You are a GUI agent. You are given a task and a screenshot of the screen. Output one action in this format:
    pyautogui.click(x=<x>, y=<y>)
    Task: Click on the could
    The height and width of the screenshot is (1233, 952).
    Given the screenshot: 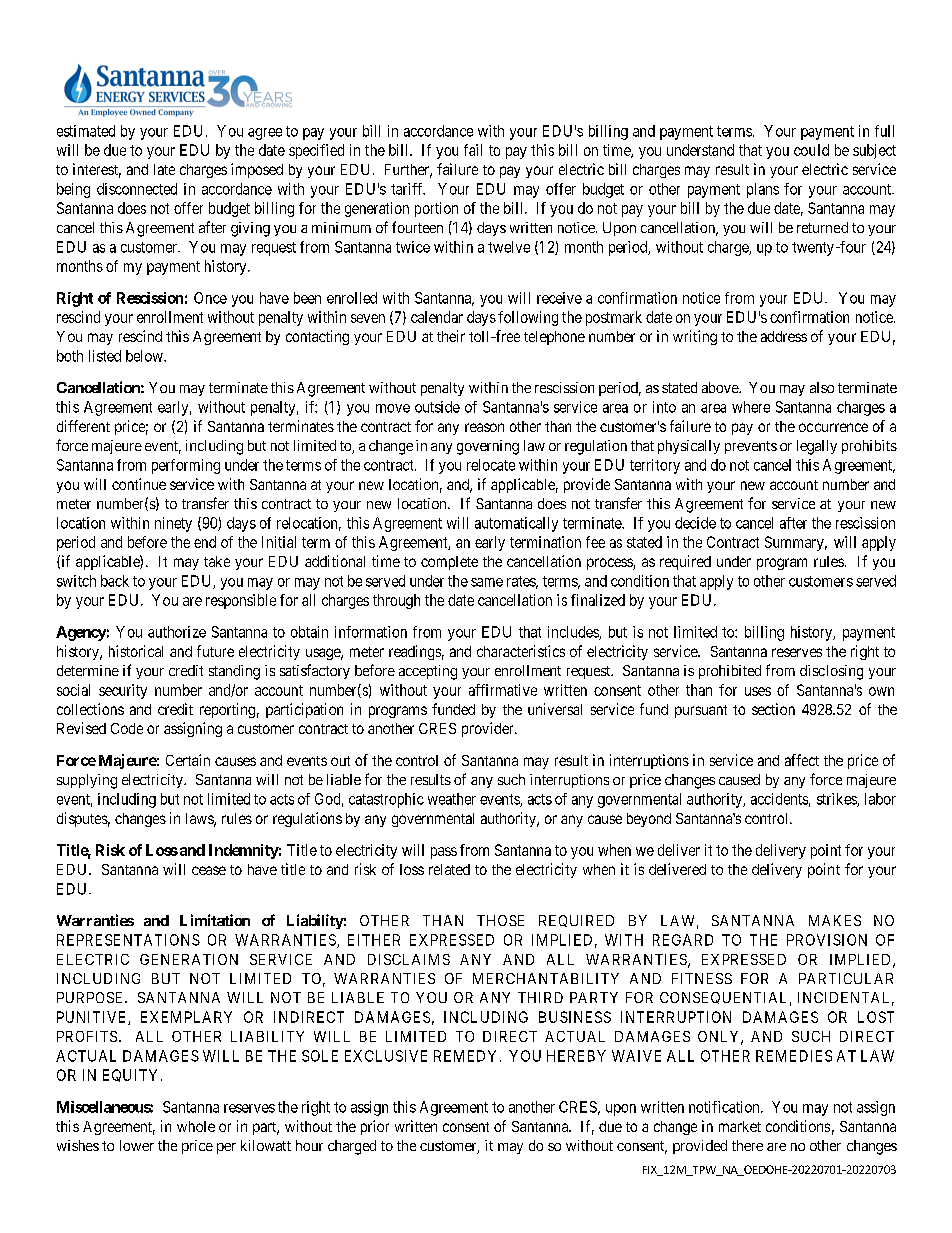 What is the action you would take?
    pyautogui.click(x=811, y=150)
